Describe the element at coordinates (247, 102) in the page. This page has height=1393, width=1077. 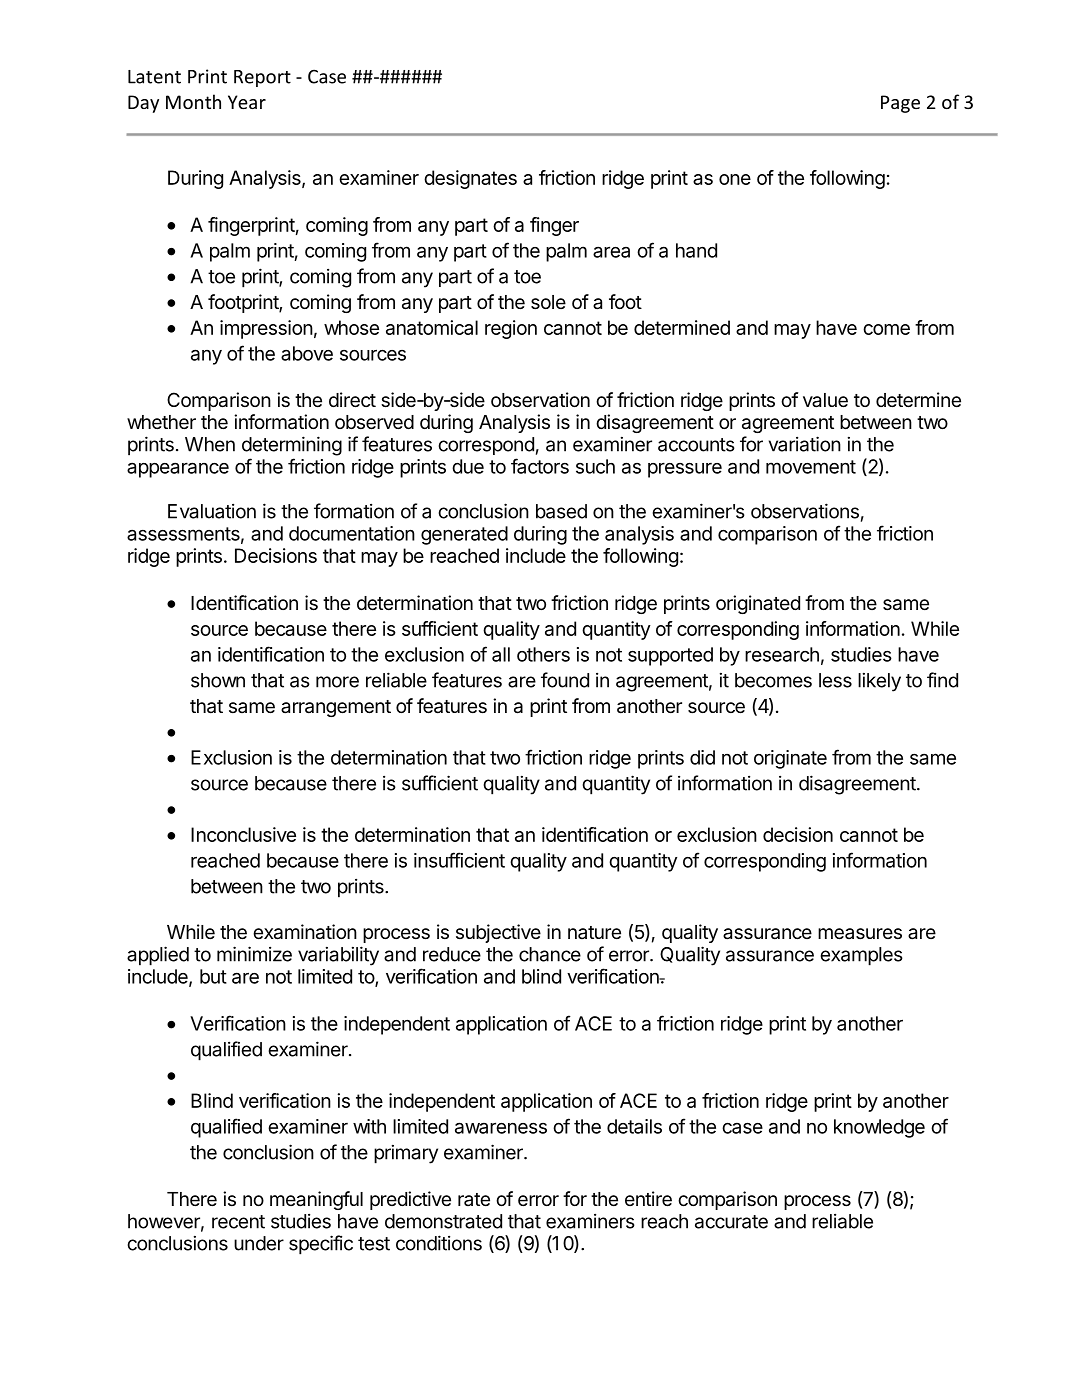
I see `Year` at that location.
